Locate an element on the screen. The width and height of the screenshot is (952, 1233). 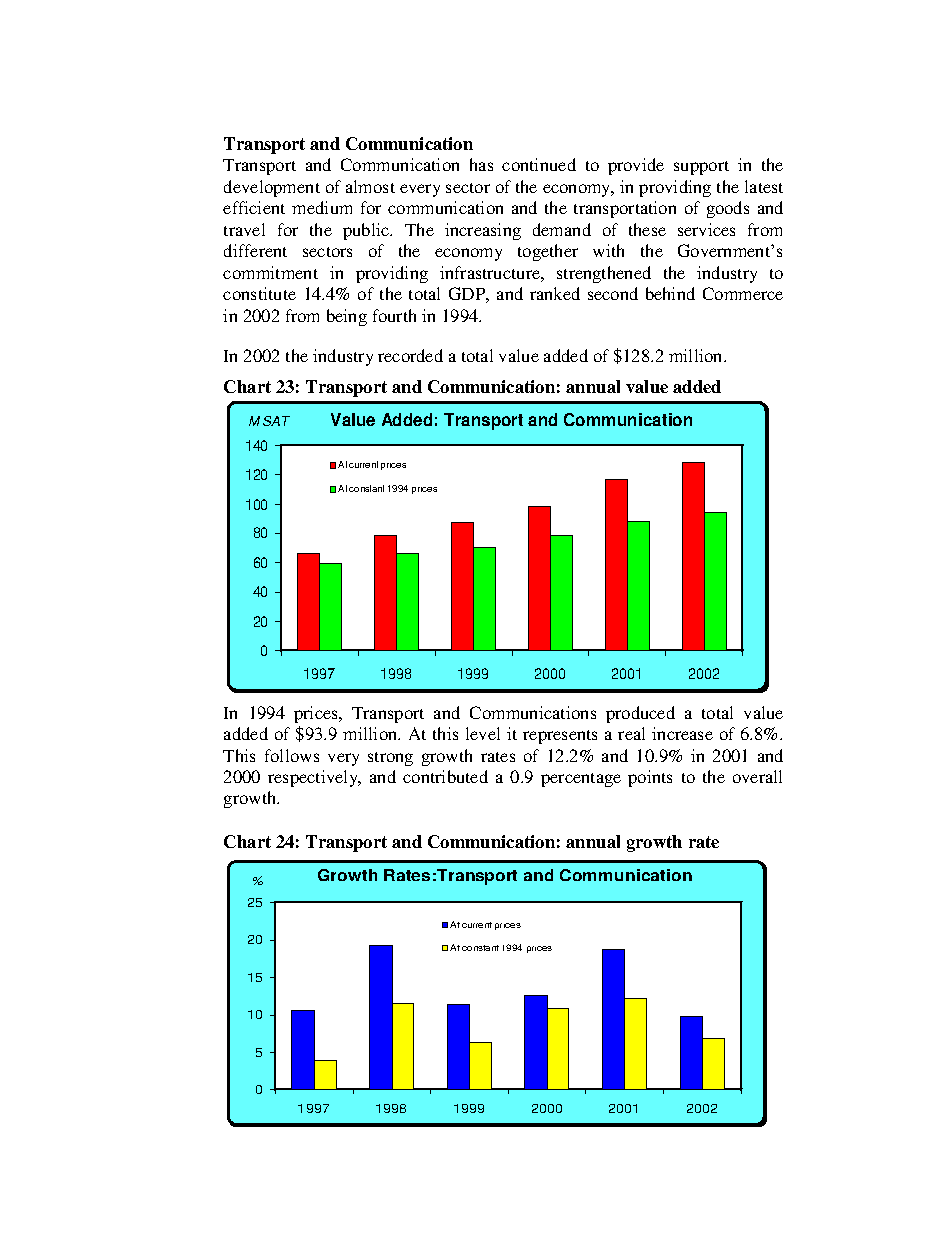
support is located at coordinates (701, 168).
